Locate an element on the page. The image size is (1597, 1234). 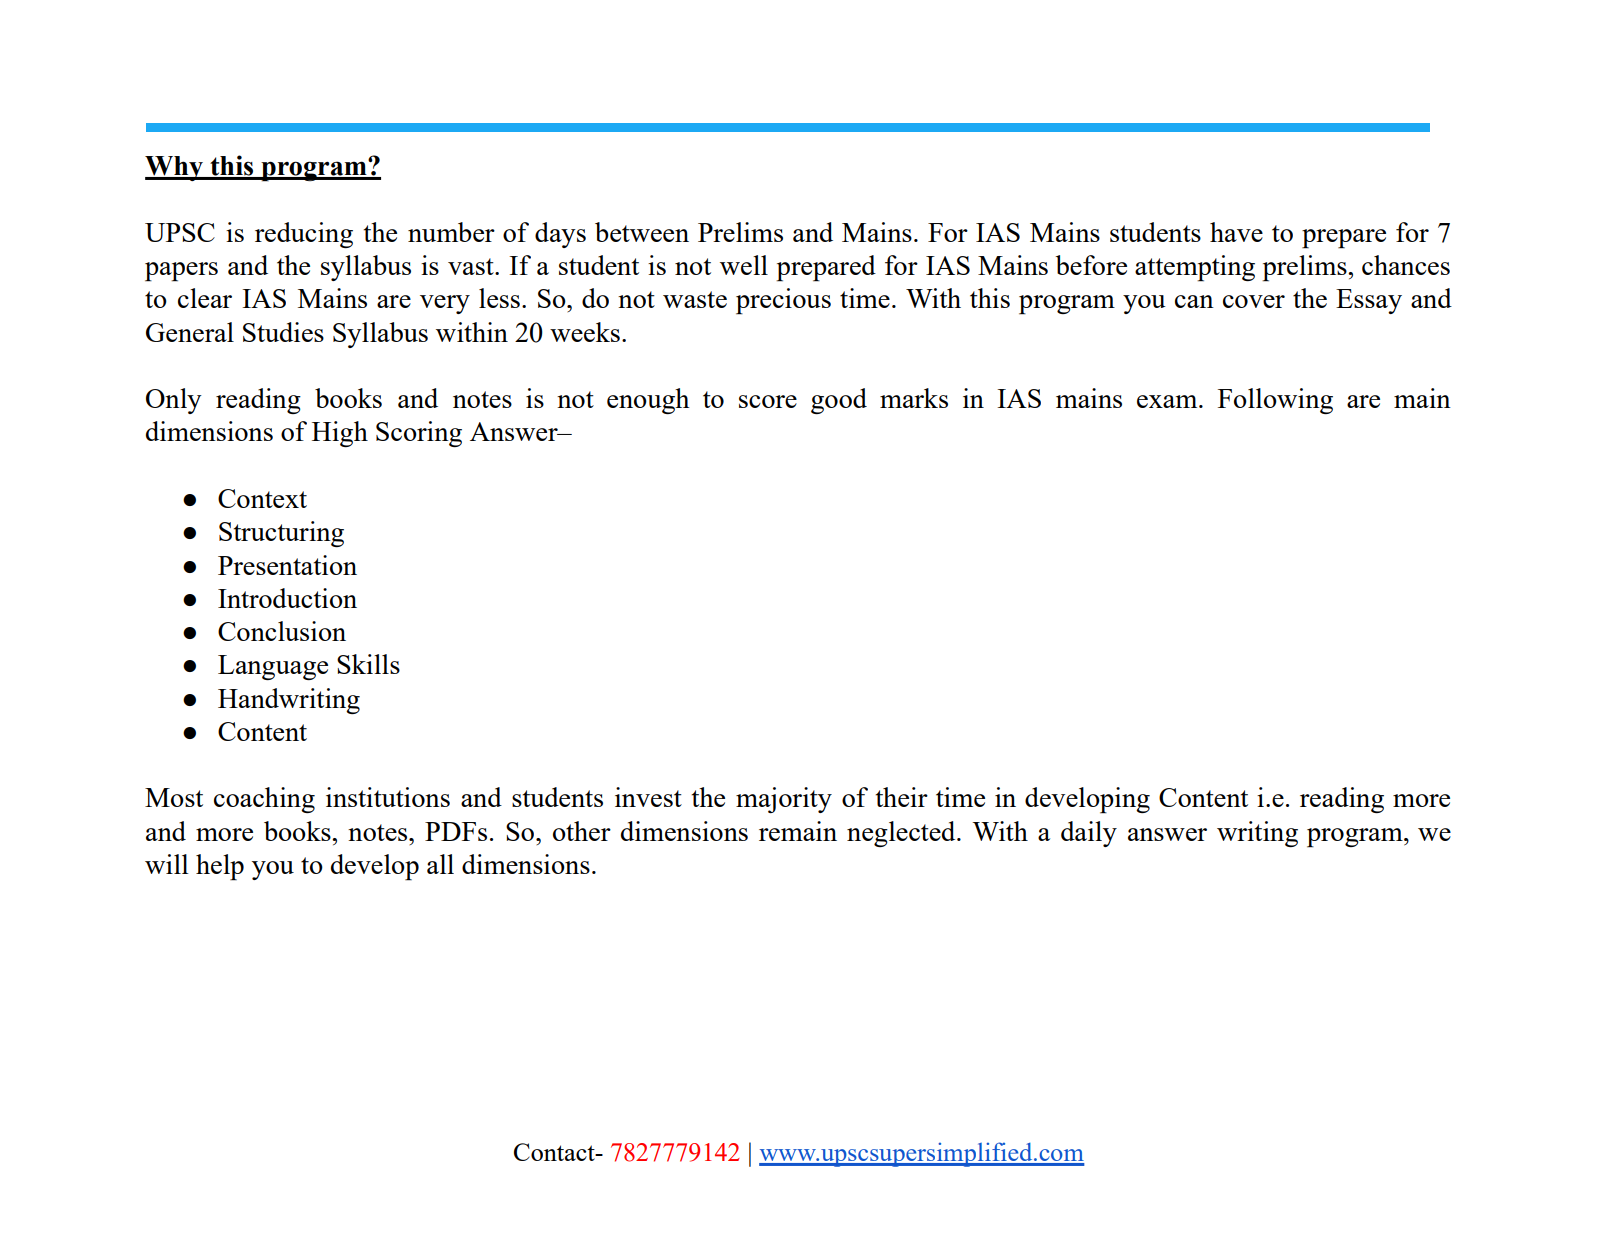
have is located at coordinates (1236, 232).
